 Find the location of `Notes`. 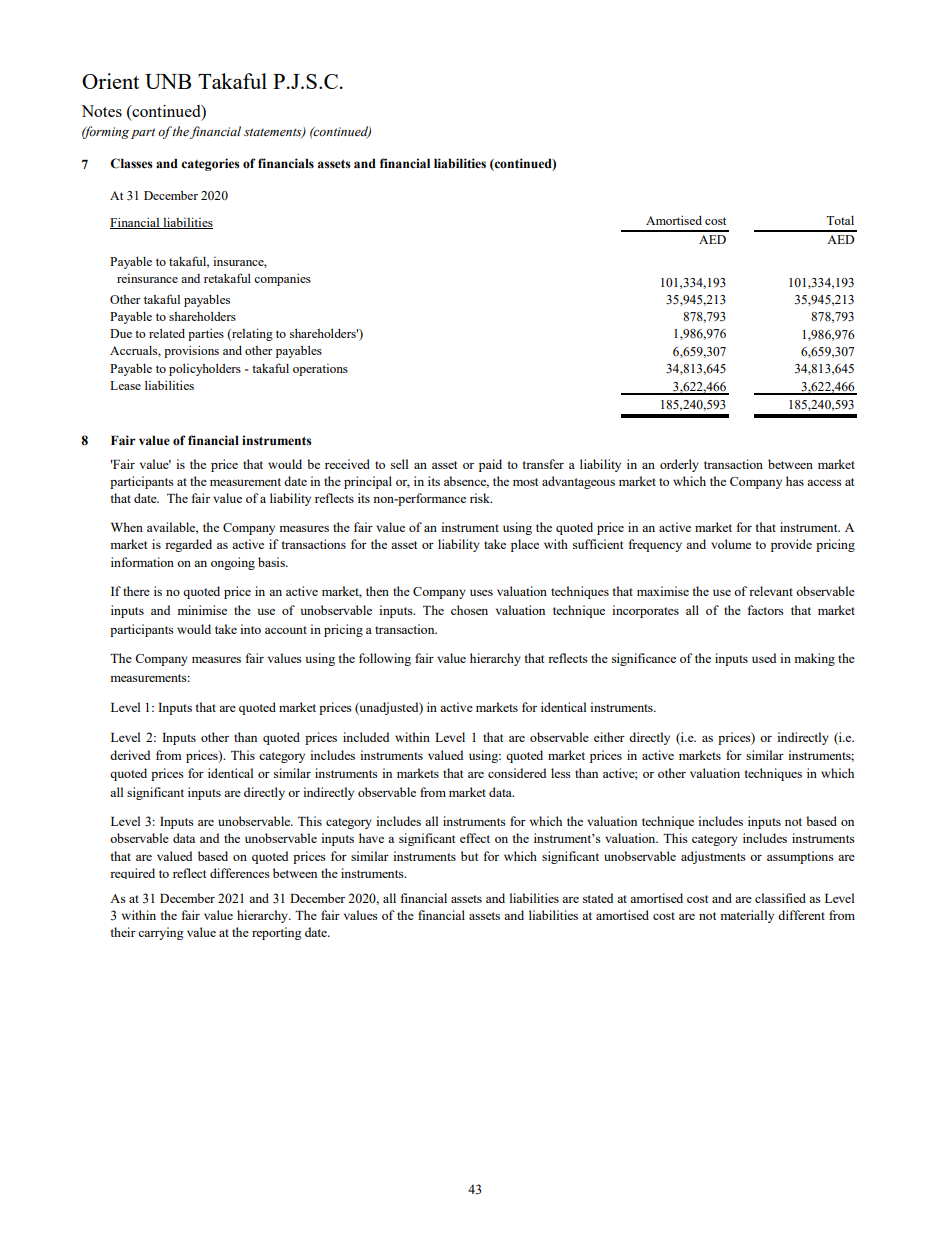

Notes is located at coordinates (101, 111).
